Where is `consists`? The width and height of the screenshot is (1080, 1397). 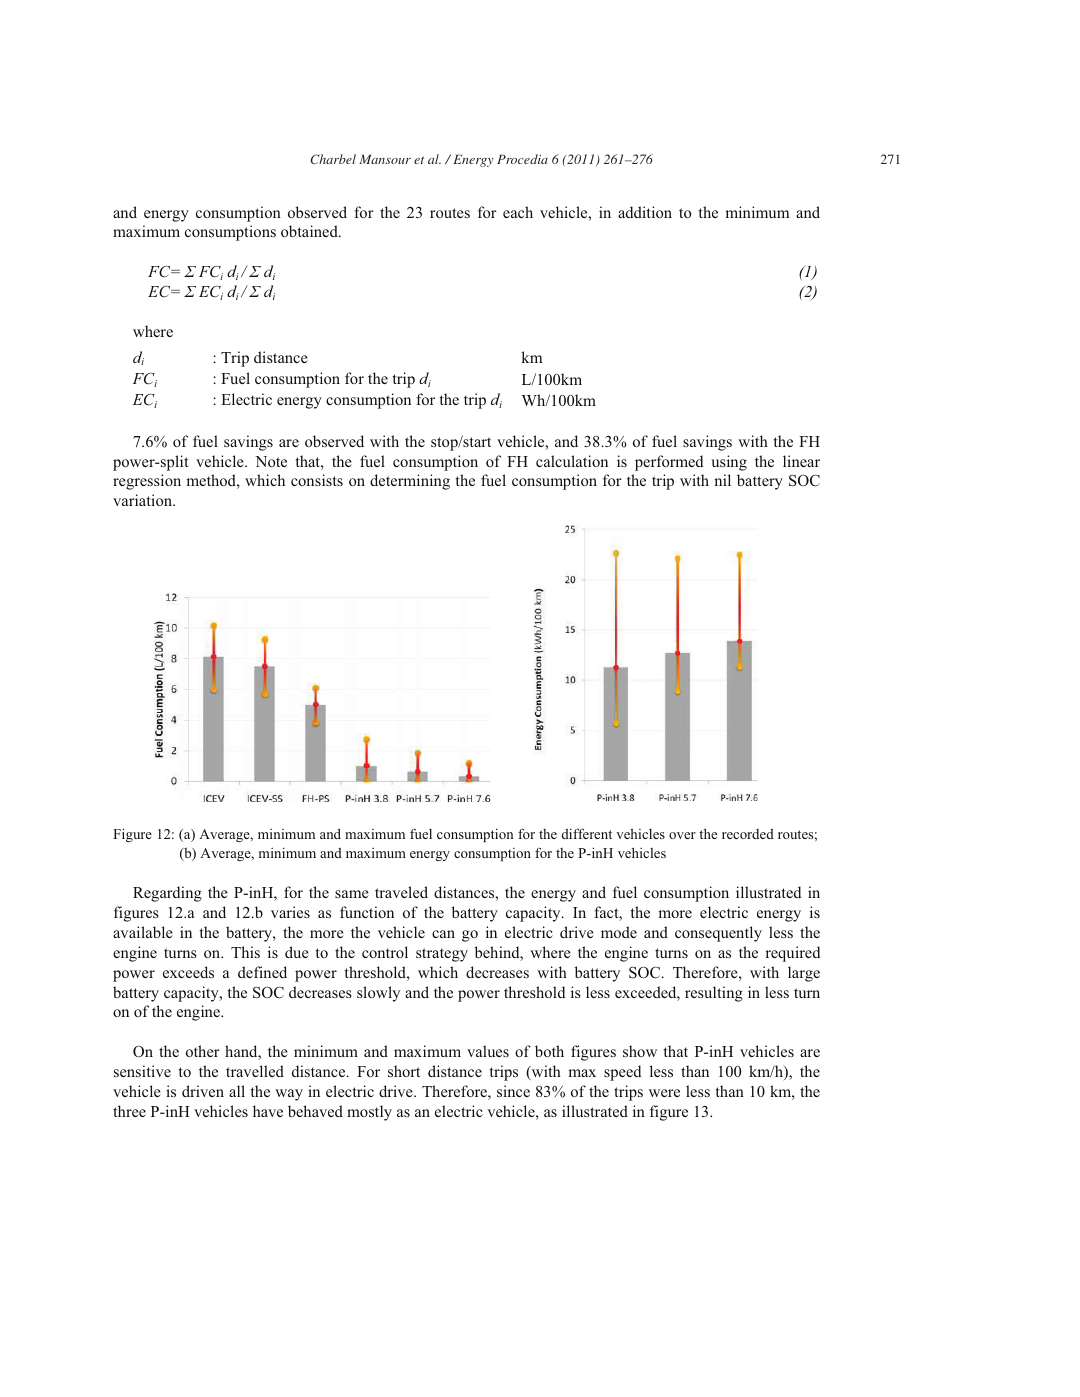
consists is located at coordinates (317, 480).
